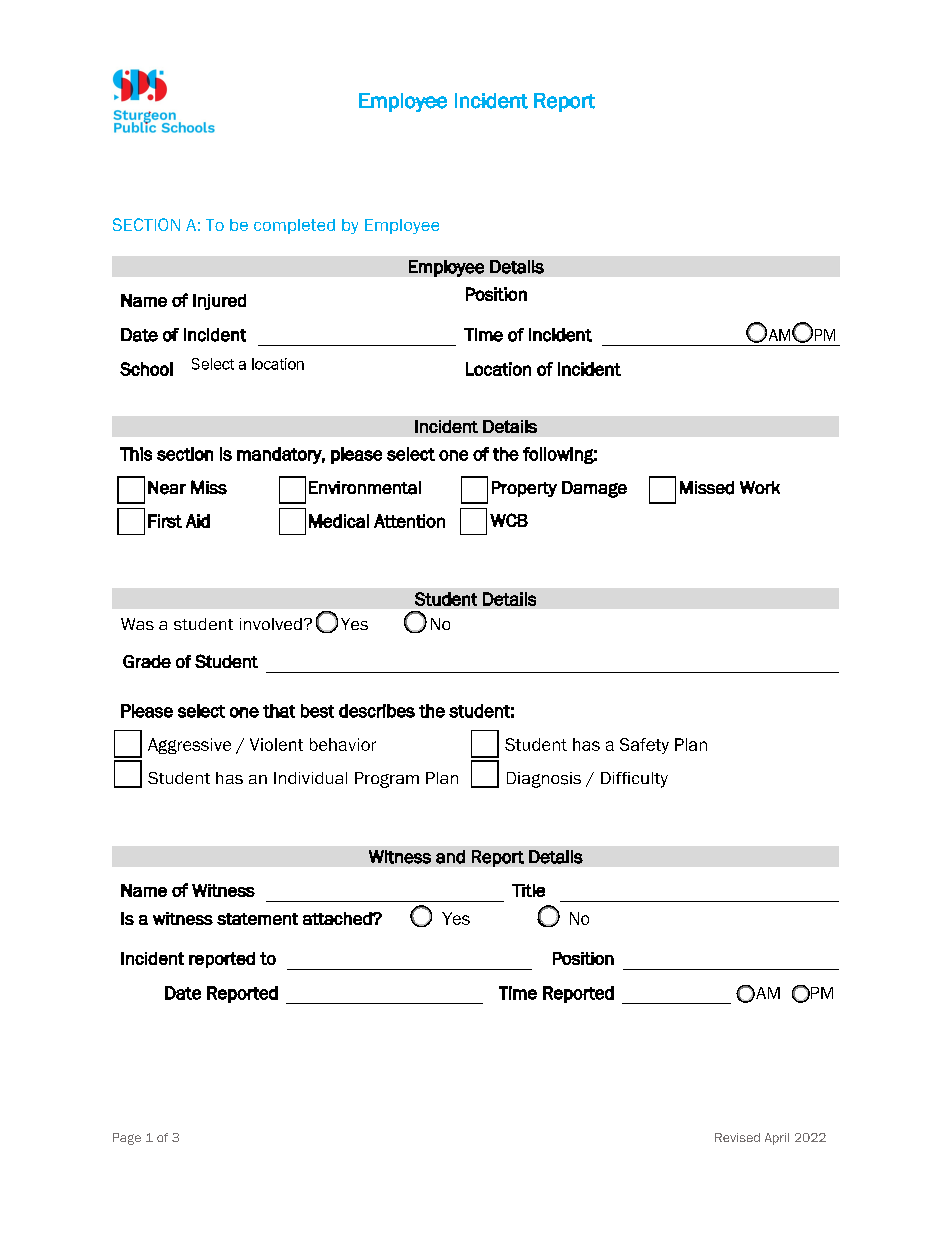  Describe the element at coordinates (198, 521) in the image. I see `Aid` at that location.
